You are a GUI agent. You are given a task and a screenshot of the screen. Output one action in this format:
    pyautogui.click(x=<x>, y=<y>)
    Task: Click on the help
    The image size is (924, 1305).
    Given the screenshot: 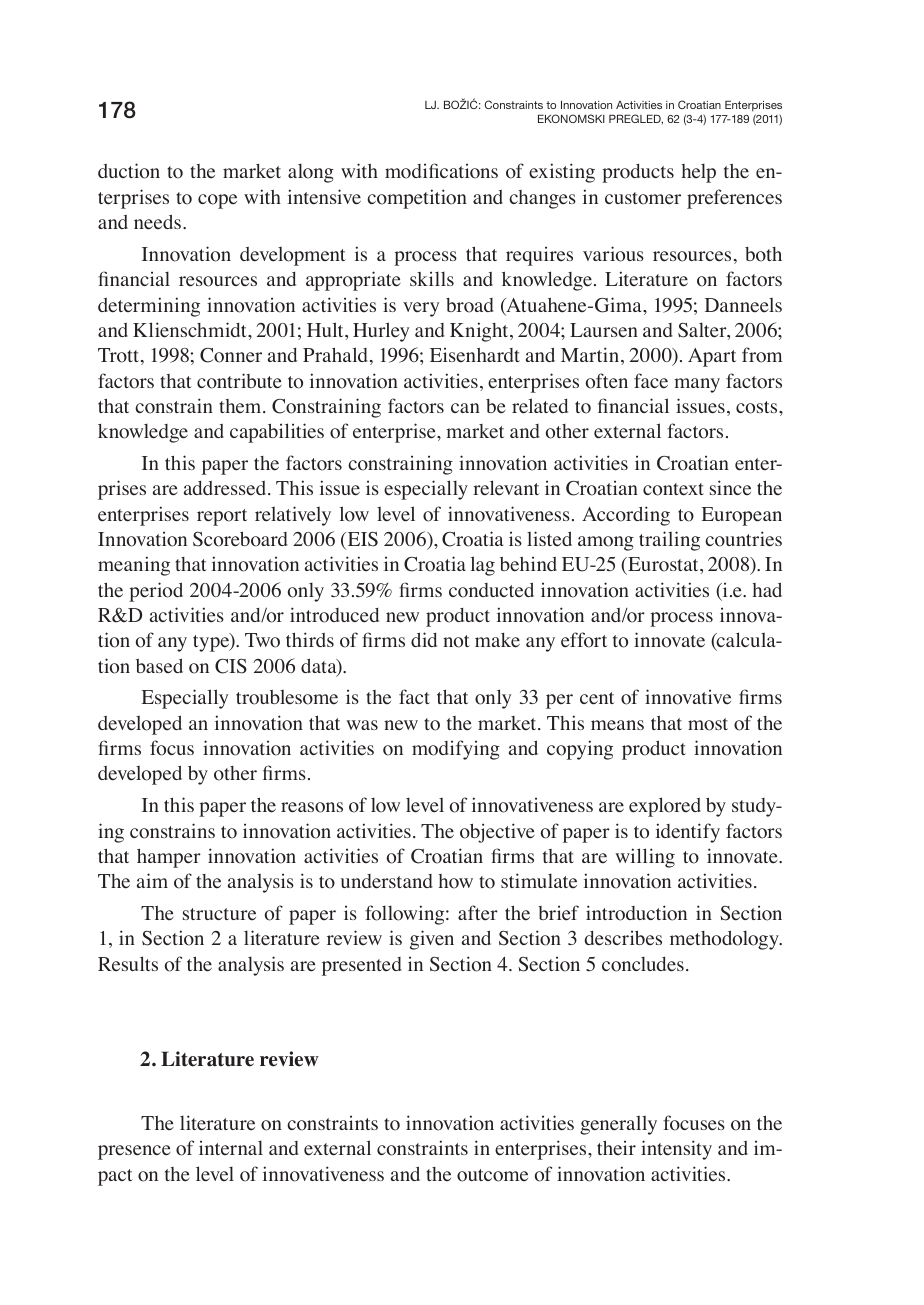 What is the action you would take?
    pyautogui.click(x=699, y=173)
